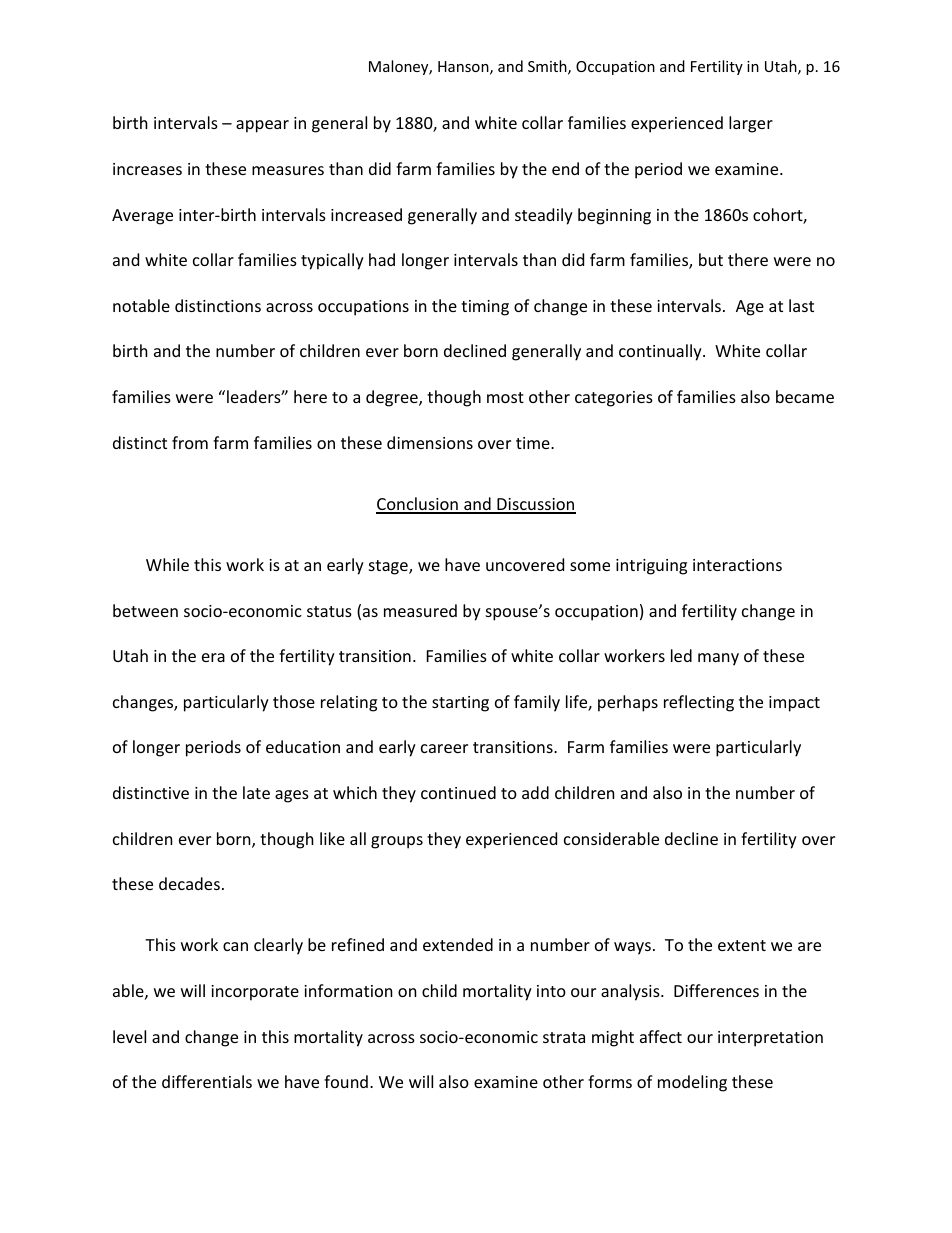 Image resolution: width=952 pixels, height=1233 pixels. Describe the element at coordinates (544, 216) in the screenshot. I see `steadily` at that location.
